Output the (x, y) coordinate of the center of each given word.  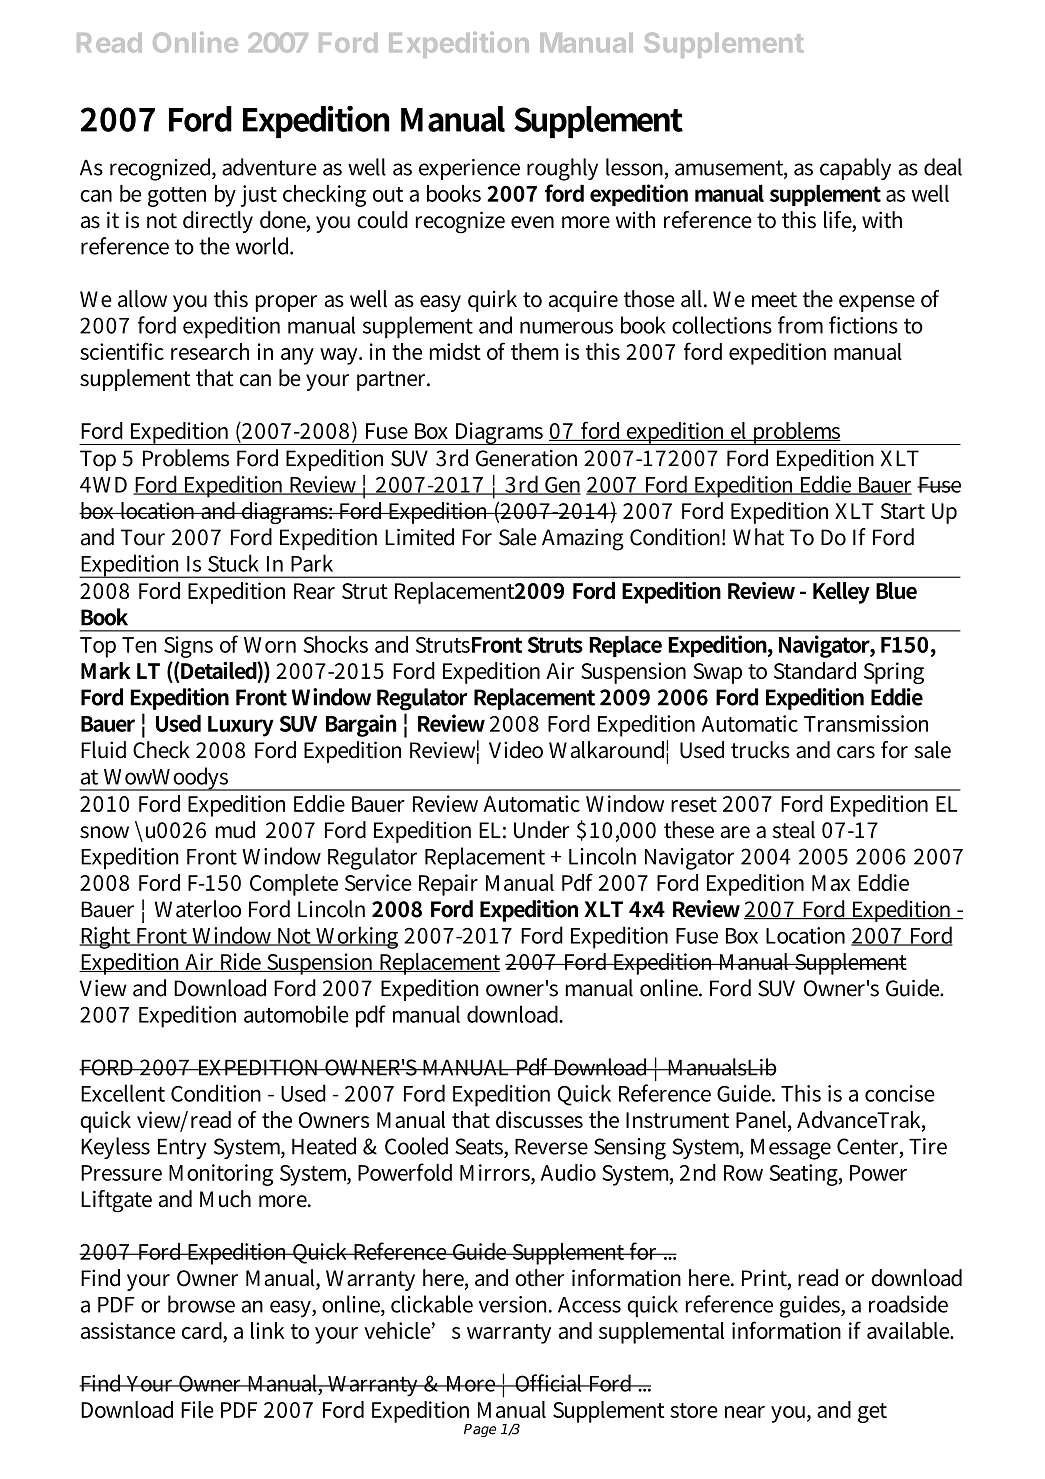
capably (855, 169)
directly (218, 222)
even (532, 222)
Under (541, 830)
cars (856, 752)
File (197, 1409)
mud (235, 830)
